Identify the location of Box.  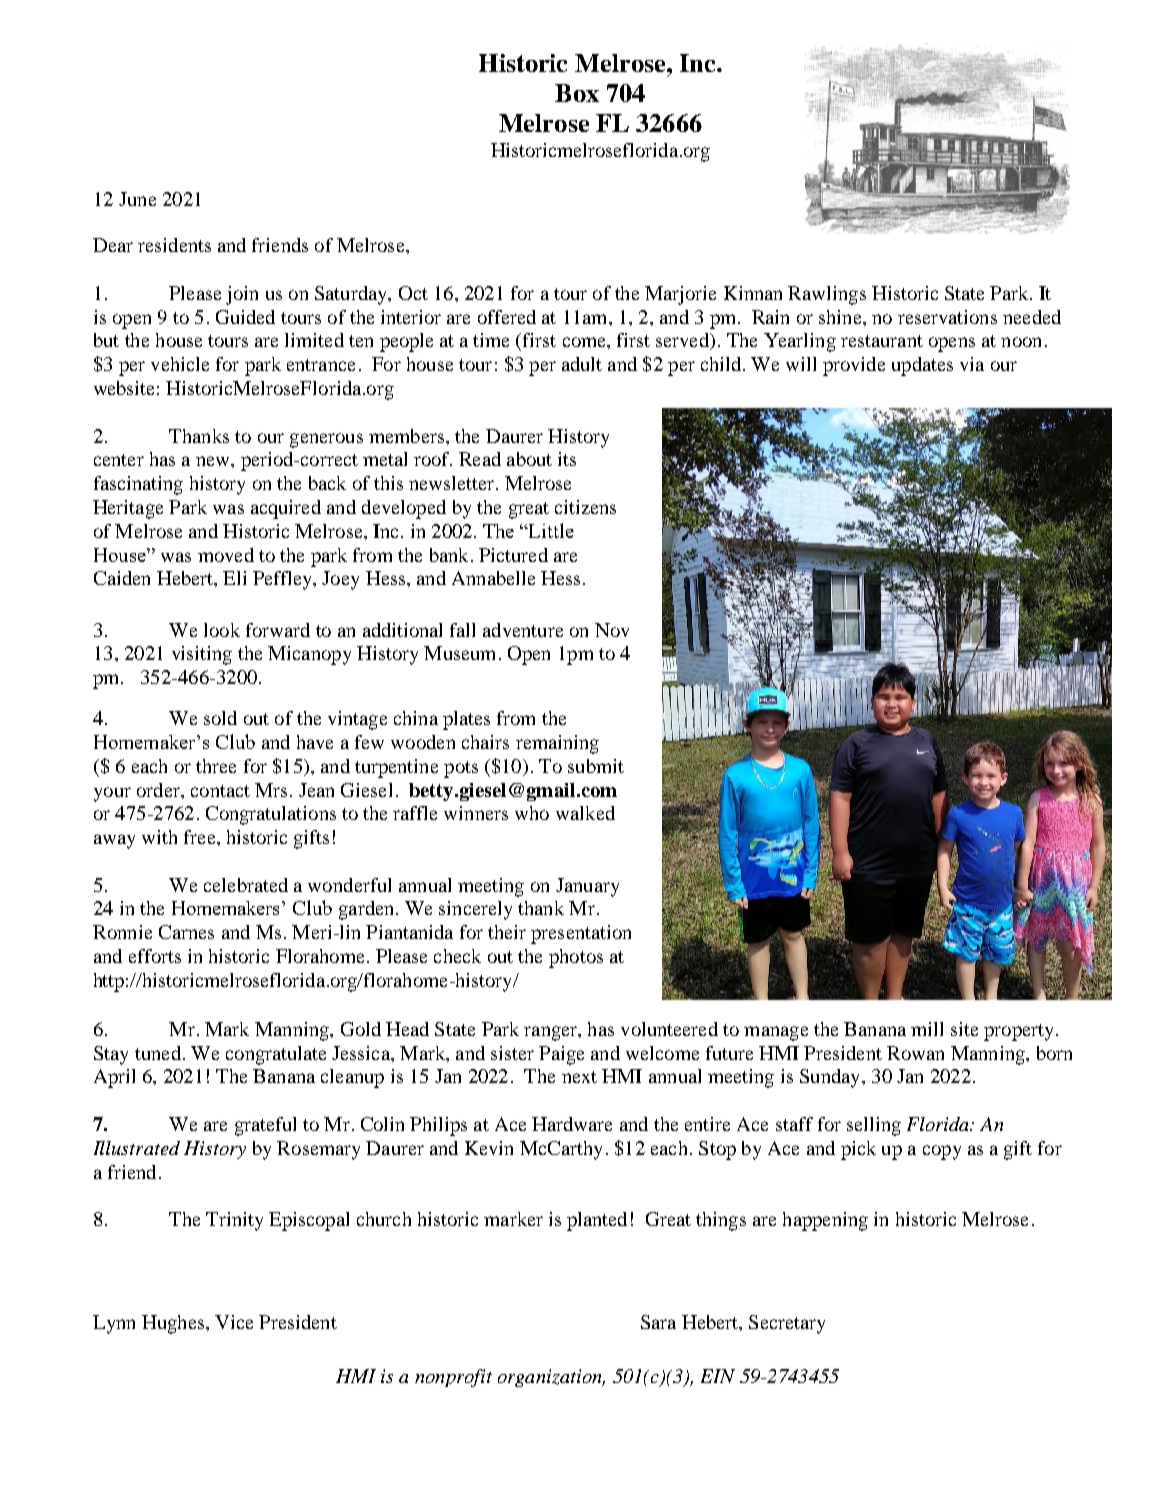
(577, 93).
